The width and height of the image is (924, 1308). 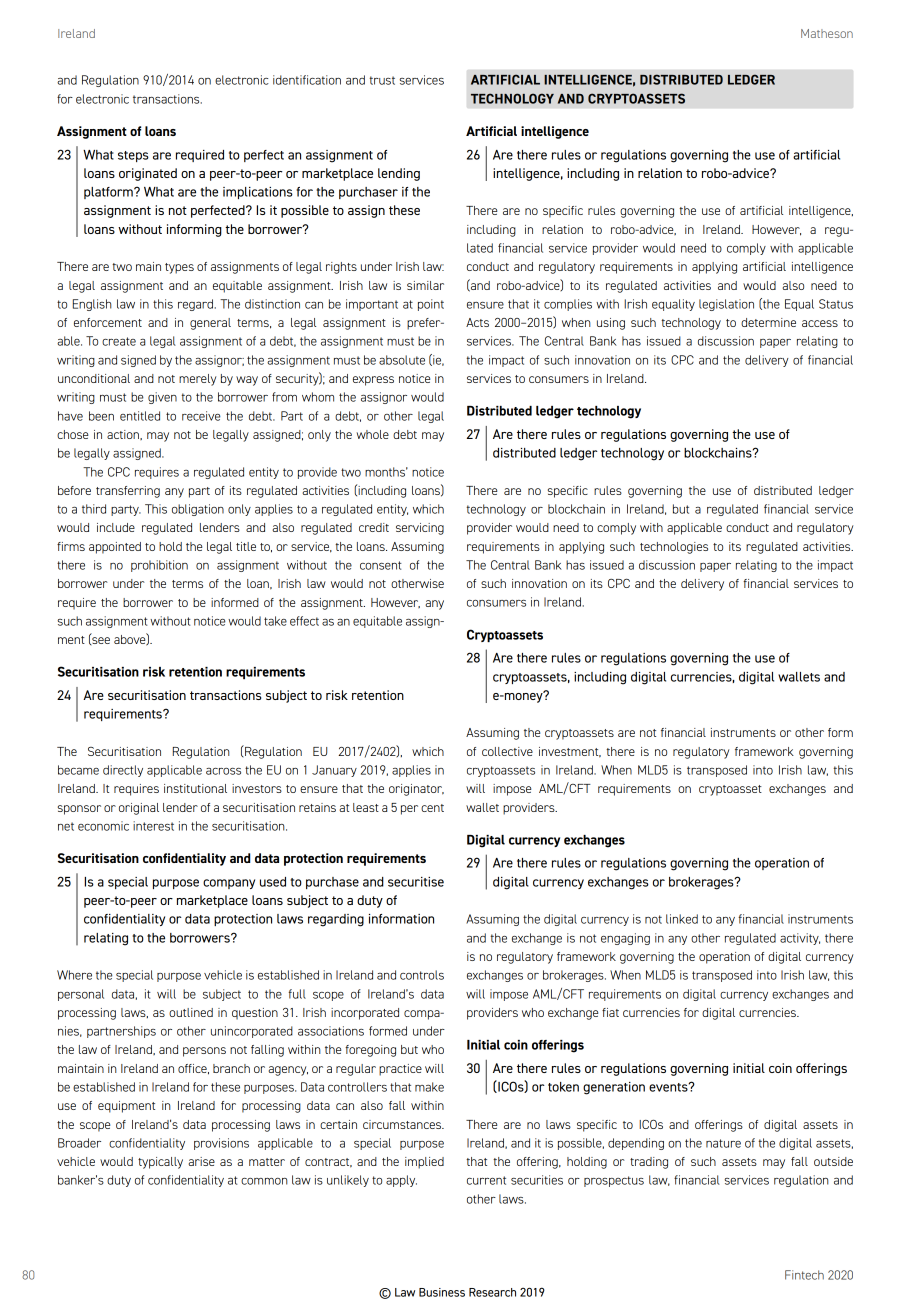 I want to click on collective, so click(x=507, y=751).
